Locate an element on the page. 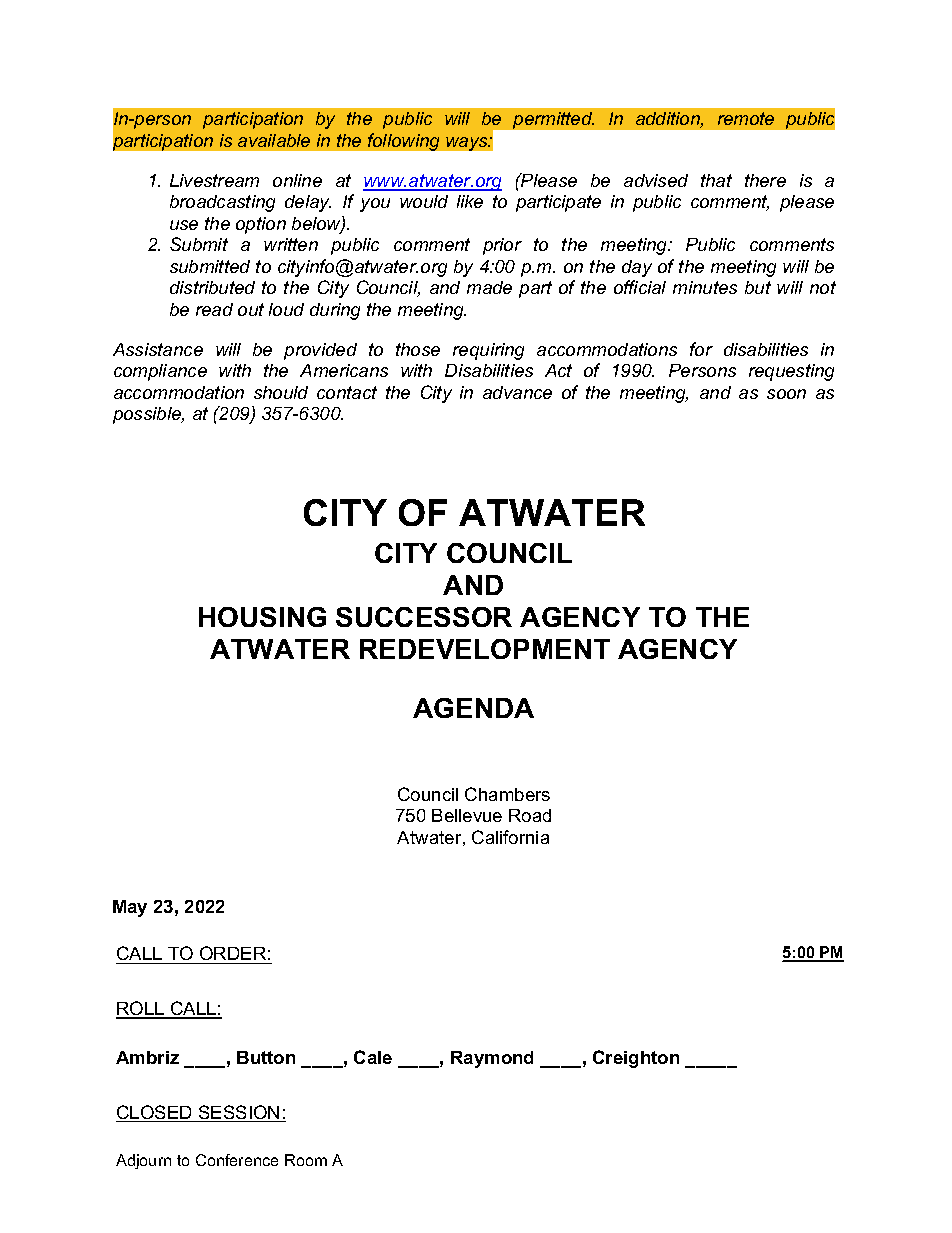 This page has width=952, height=1233. Cale is located at coordinates (373, 1057).
